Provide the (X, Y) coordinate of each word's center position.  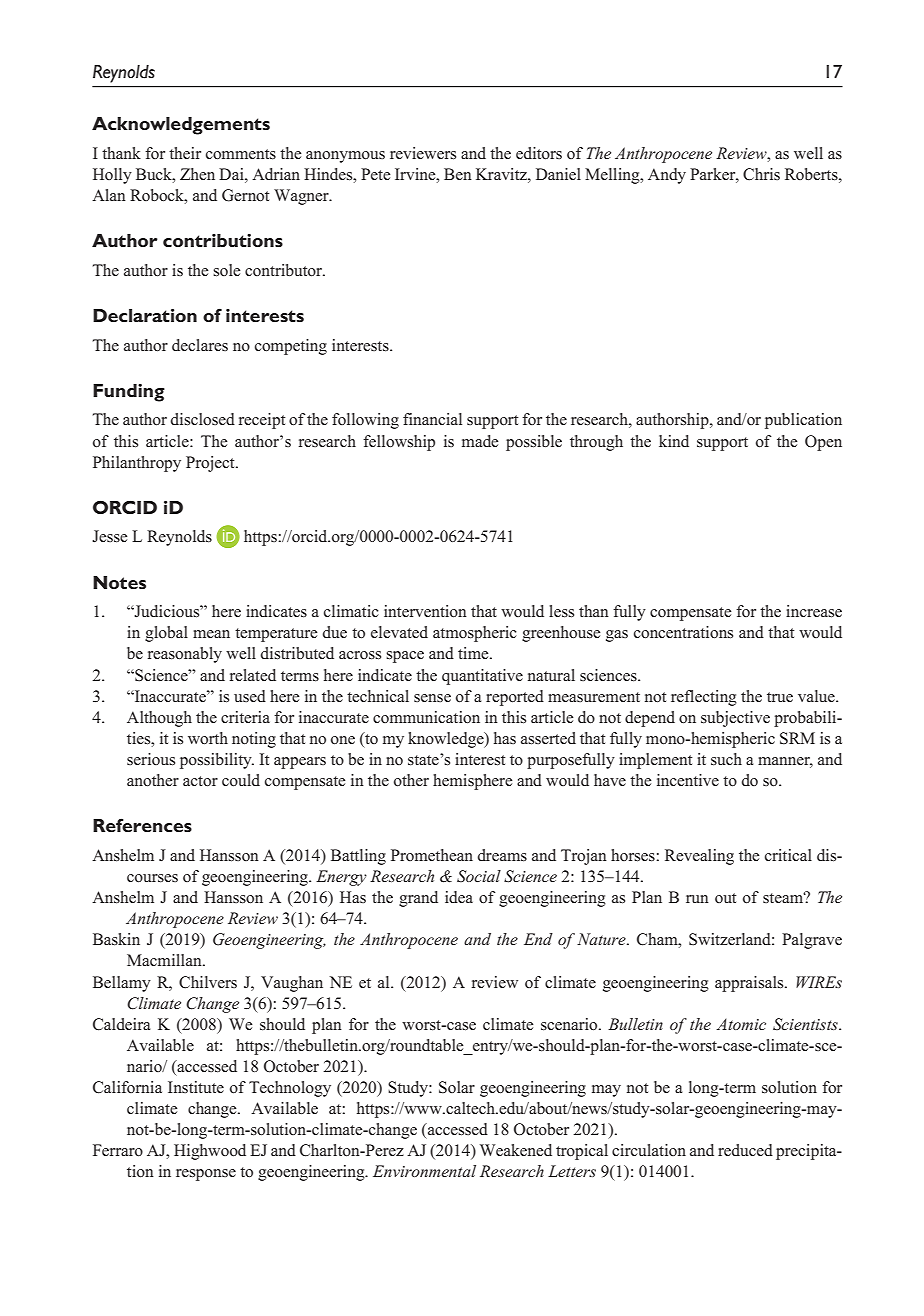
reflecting (704, 698)
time (474, 653)
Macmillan (165, 960)
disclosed (203, 419)
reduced (745, 1150)
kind (674, 441)
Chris (761, 174)
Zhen (197, 174)
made (480, 441)
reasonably (185, 655)
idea (459, 897)
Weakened (516, 1150)
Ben (458, 174)
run (697, 899)
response (206, 1175)
